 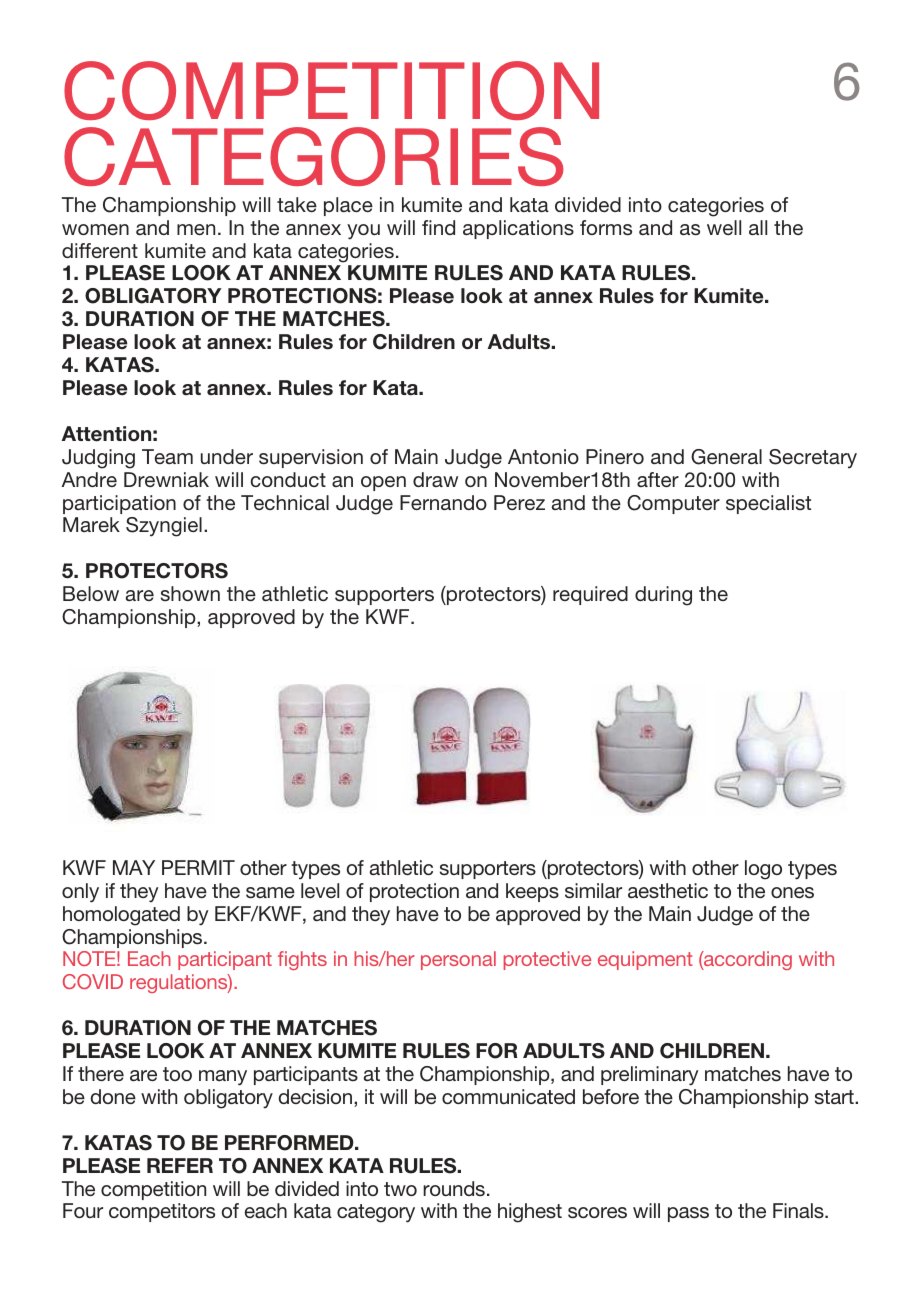 I want to click on all, so click(x=758, y=227).
